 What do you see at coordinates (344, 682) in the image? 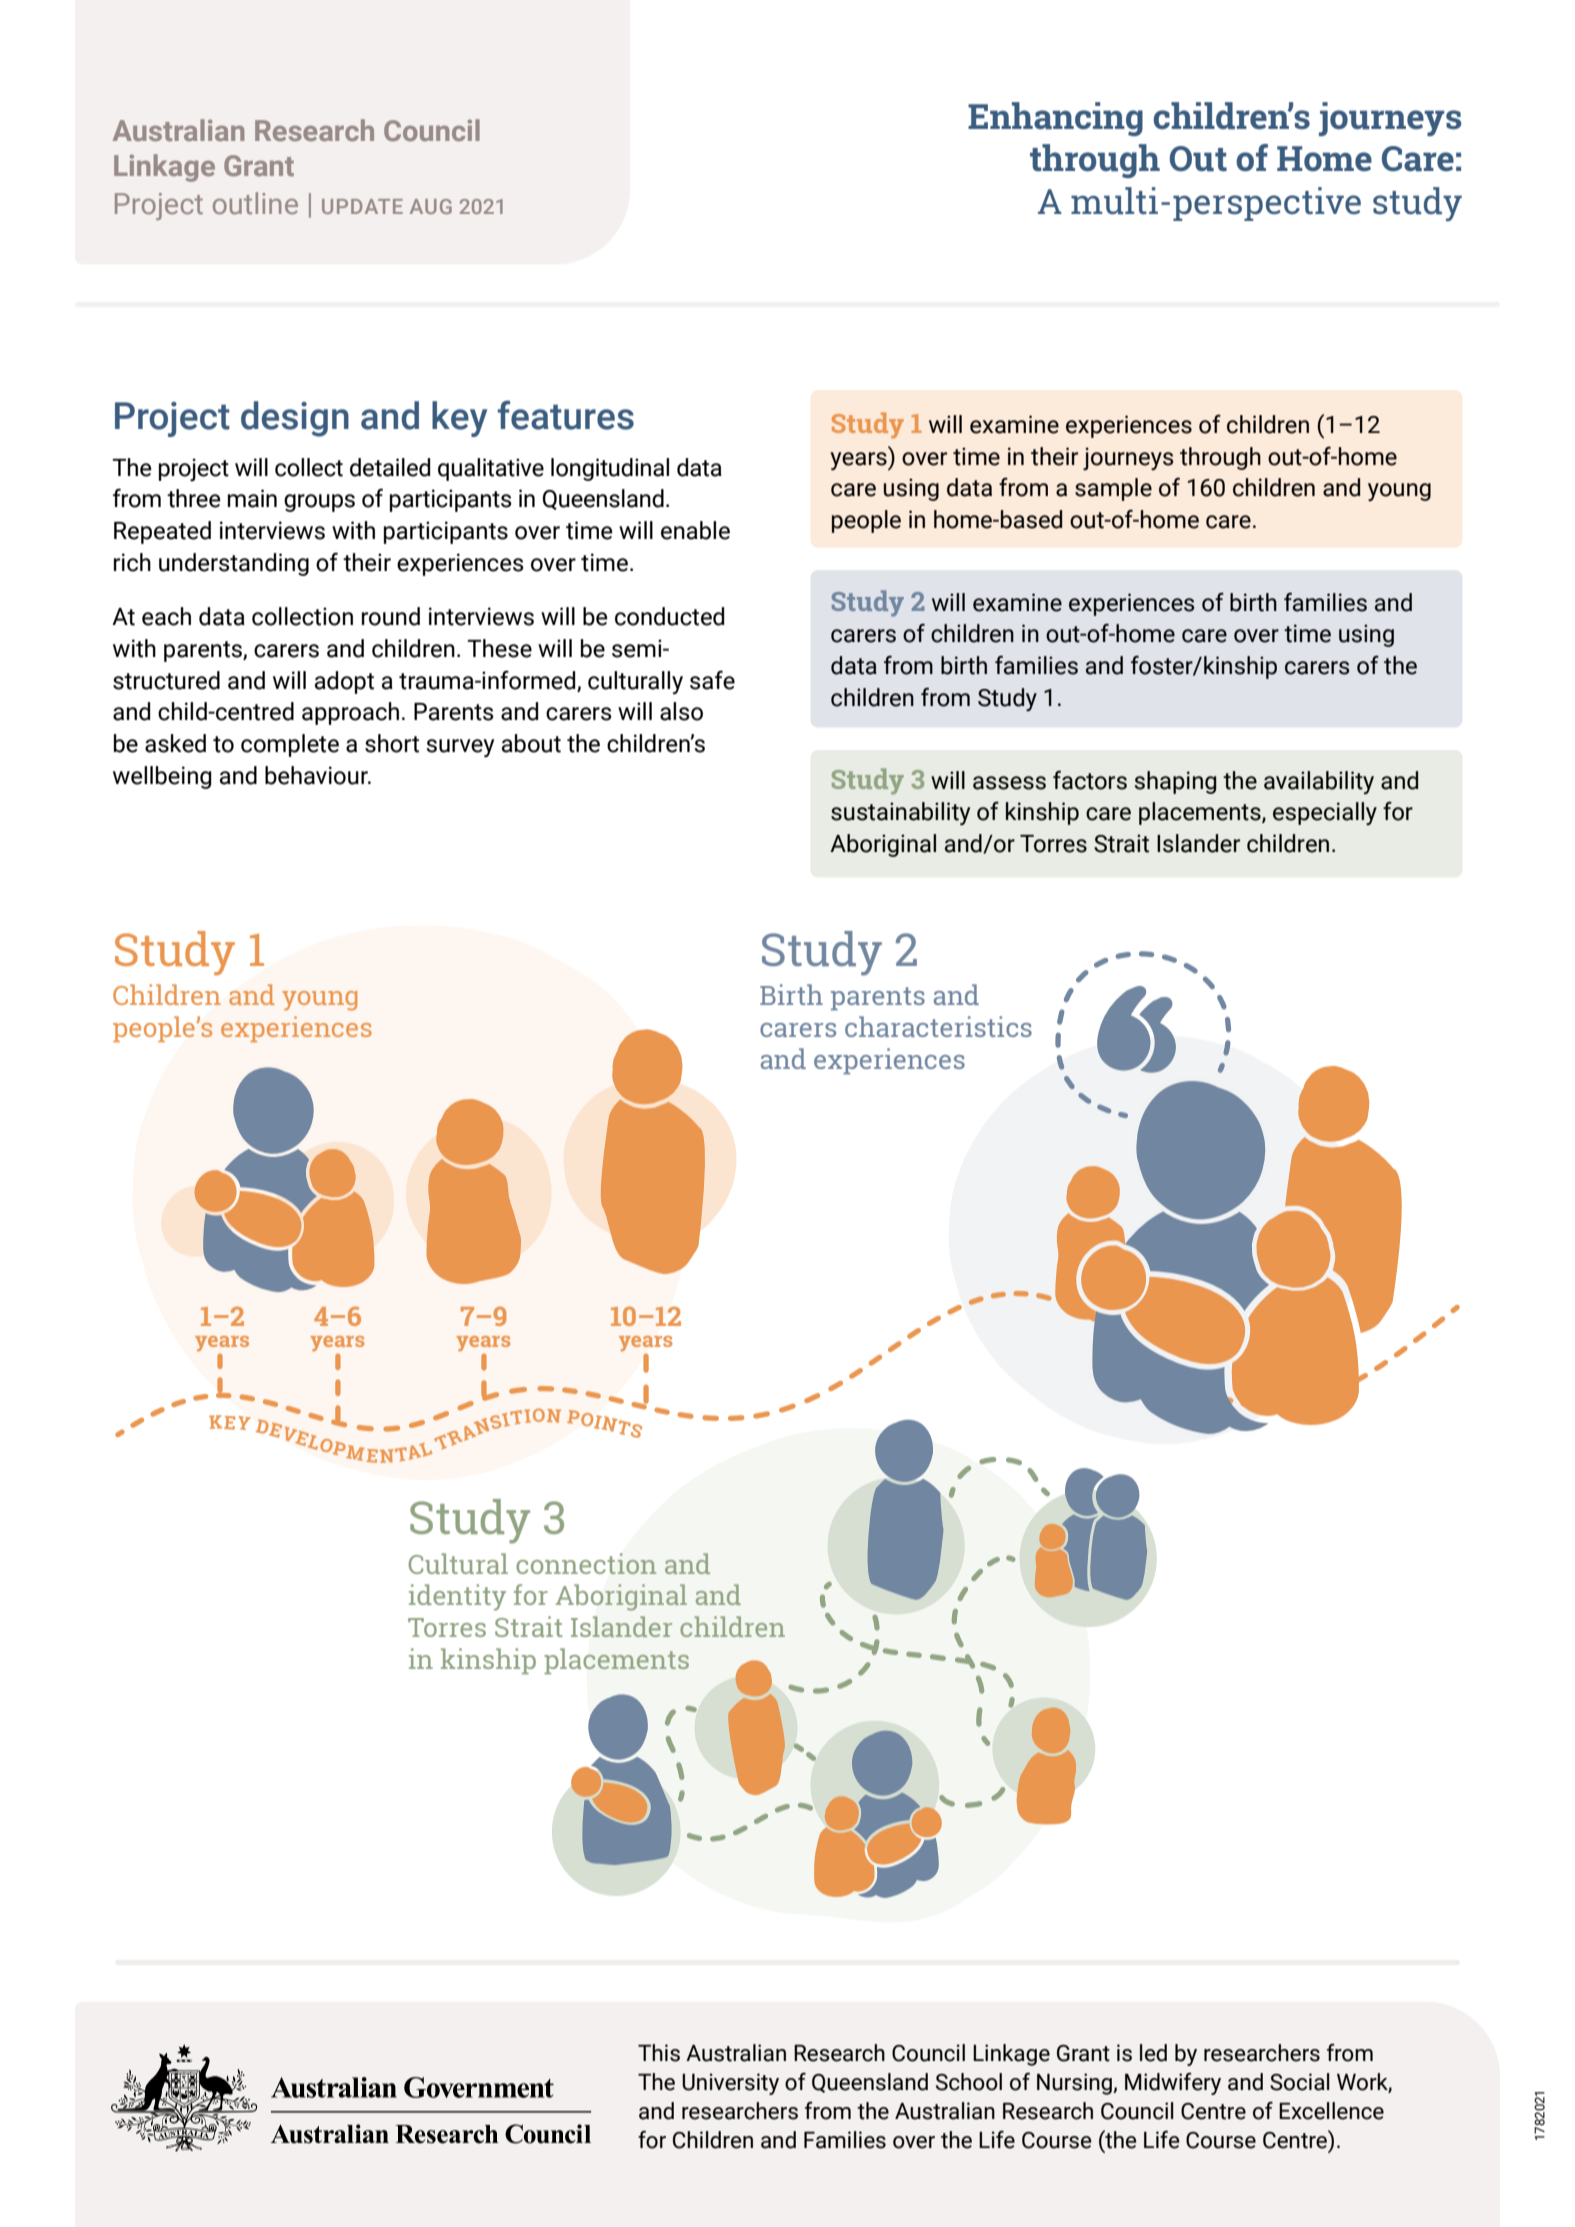
I see `adopt` at bounding box center [344, 682].
